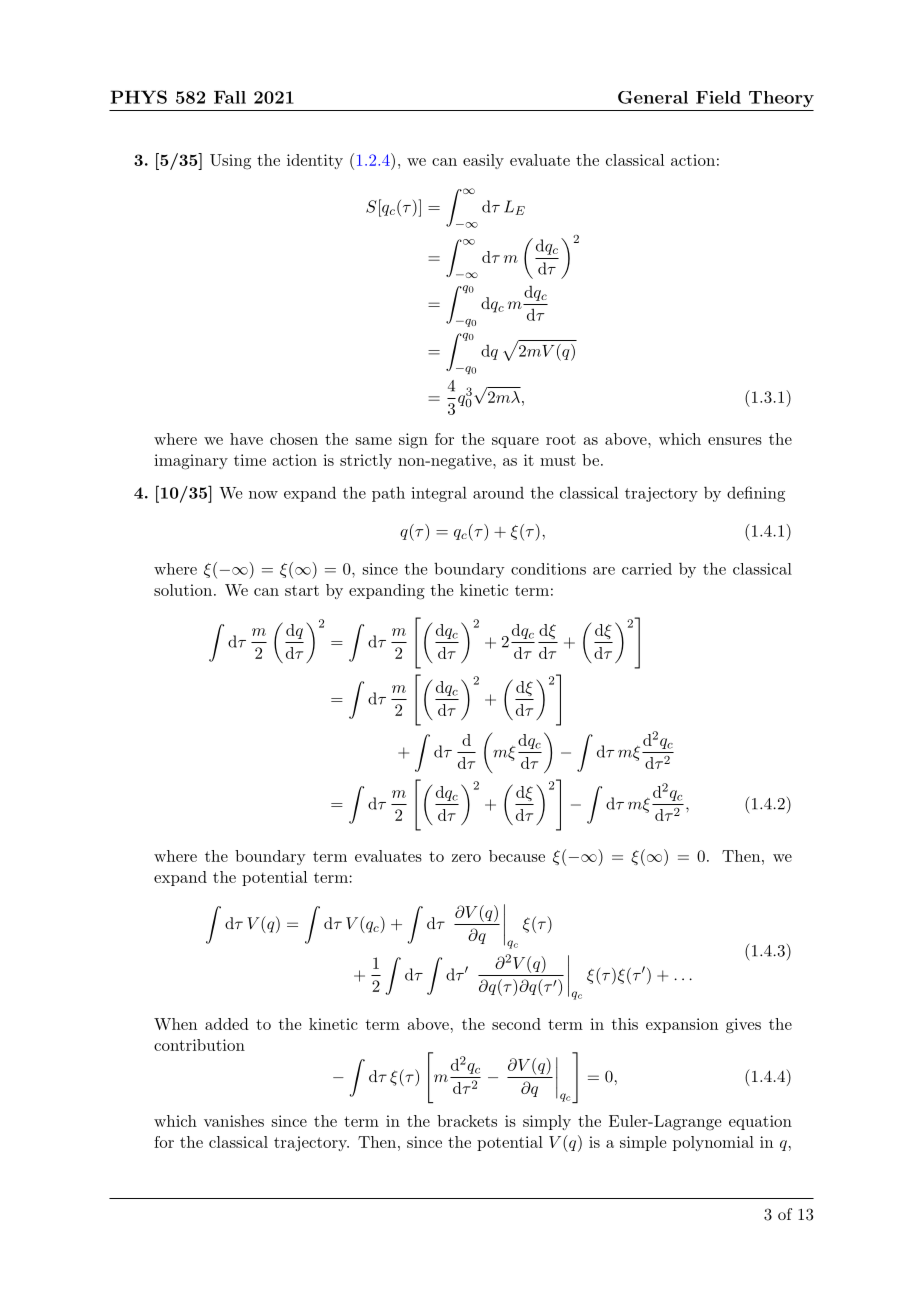 Image resolution: width=924 pixels, height=1308 pixels. Describe the element at coordinates (548, 569) in the image. I see `conditions` at that location.
